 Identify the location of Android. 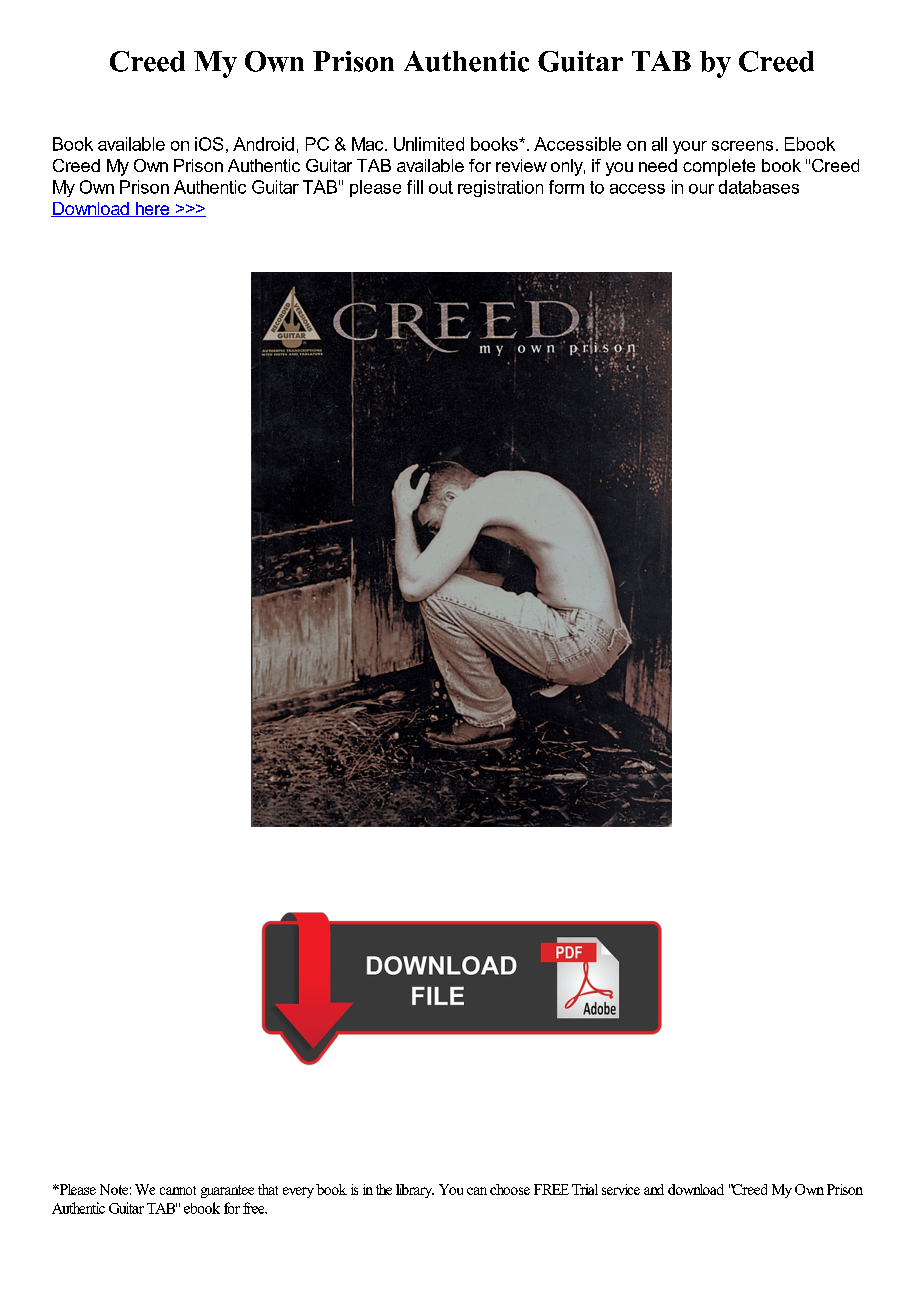
(263, 144).
